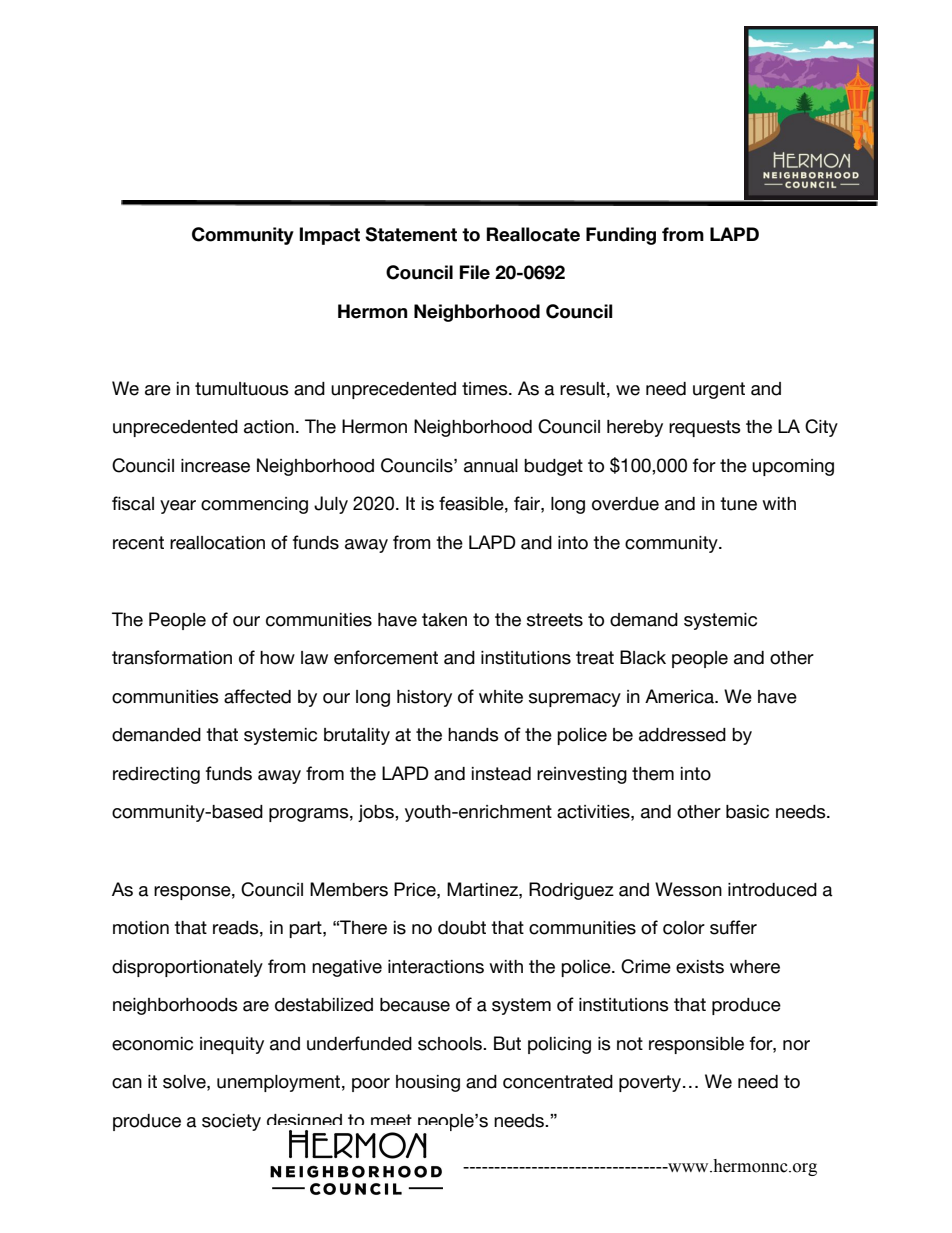 The height and width of the screenshot is (1233, 952). Describe the element at coordinates (231, 1122) in the screenshot. I see `society` at that location.
